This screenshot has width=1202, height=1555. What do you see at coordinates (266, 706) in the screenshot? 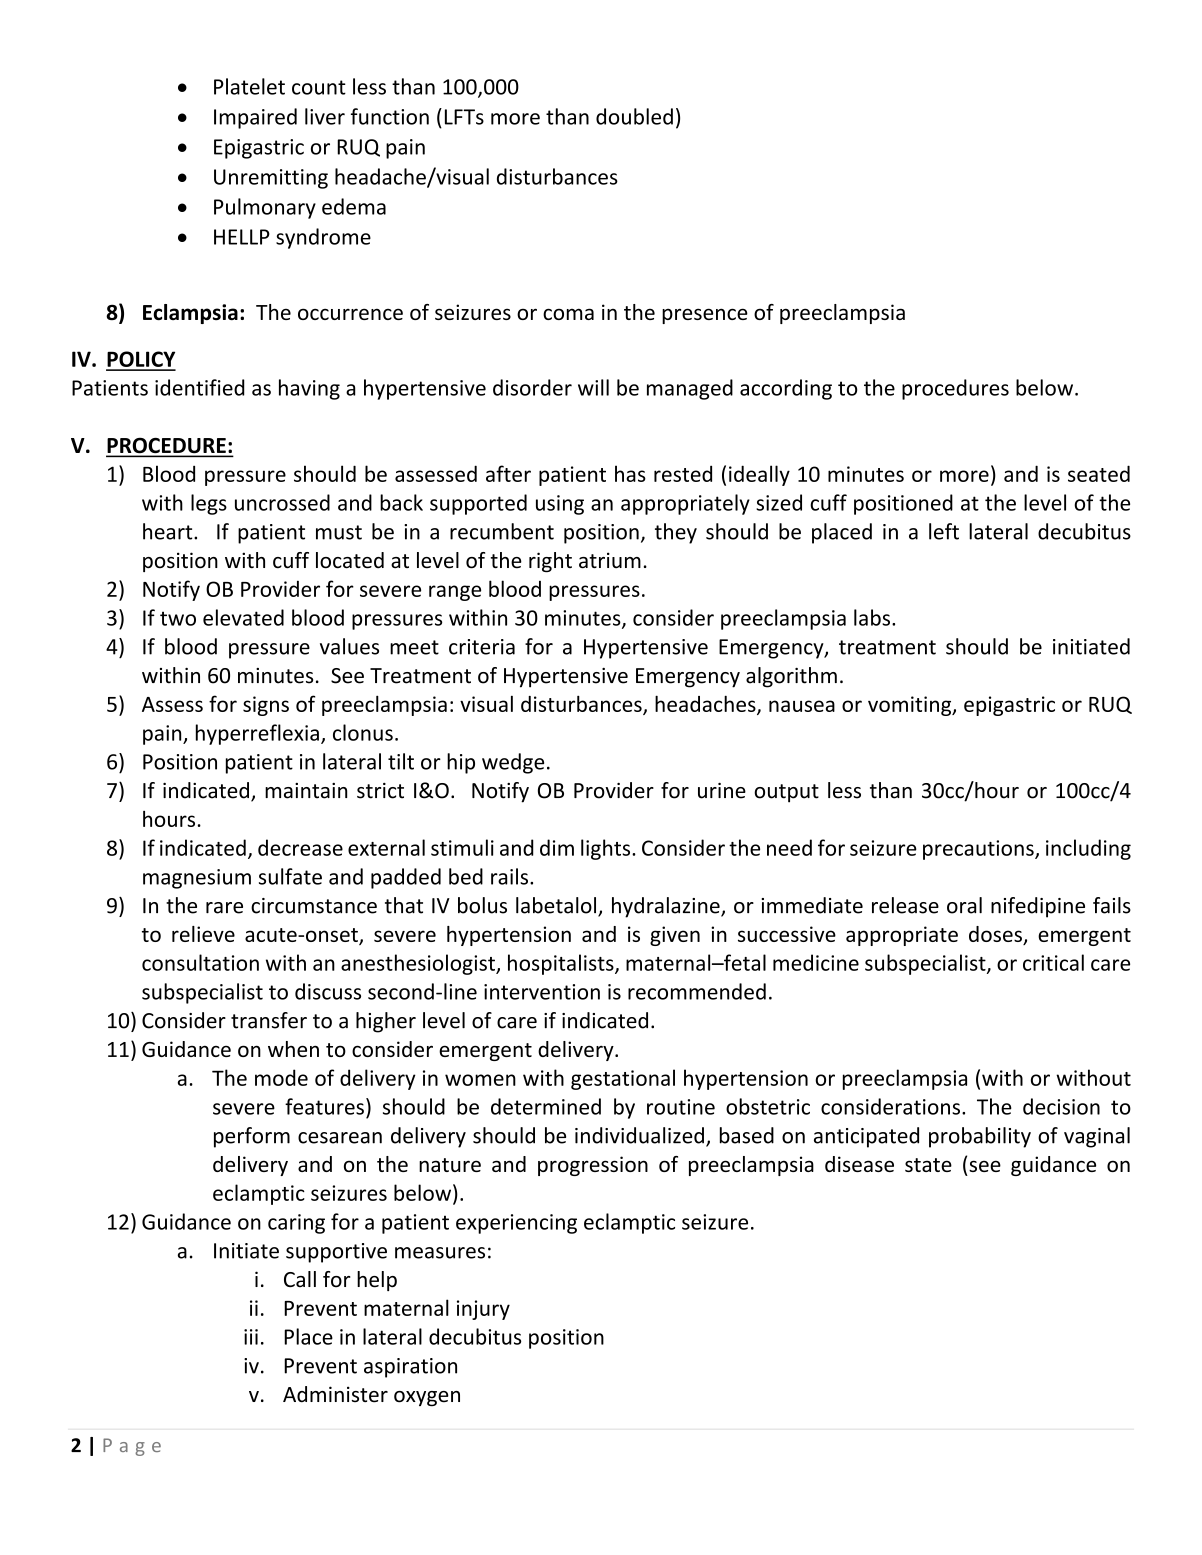
I see `signs` at bounding box center [266, 706].
